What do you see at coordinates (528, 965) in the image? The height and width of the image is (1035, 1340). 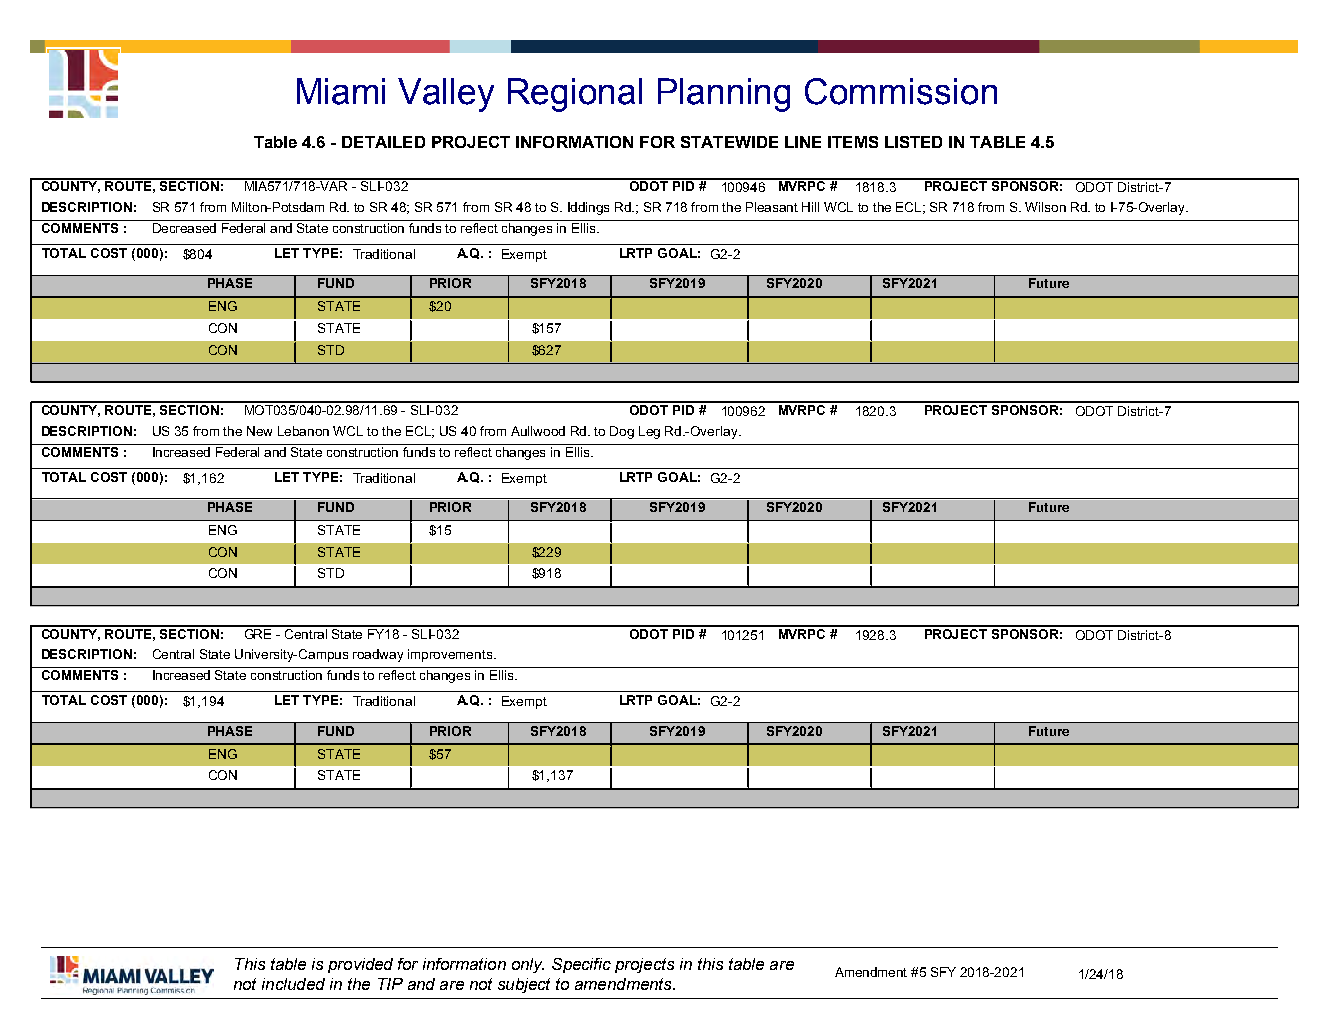 I see `only` at bounding box center [528, 965].
